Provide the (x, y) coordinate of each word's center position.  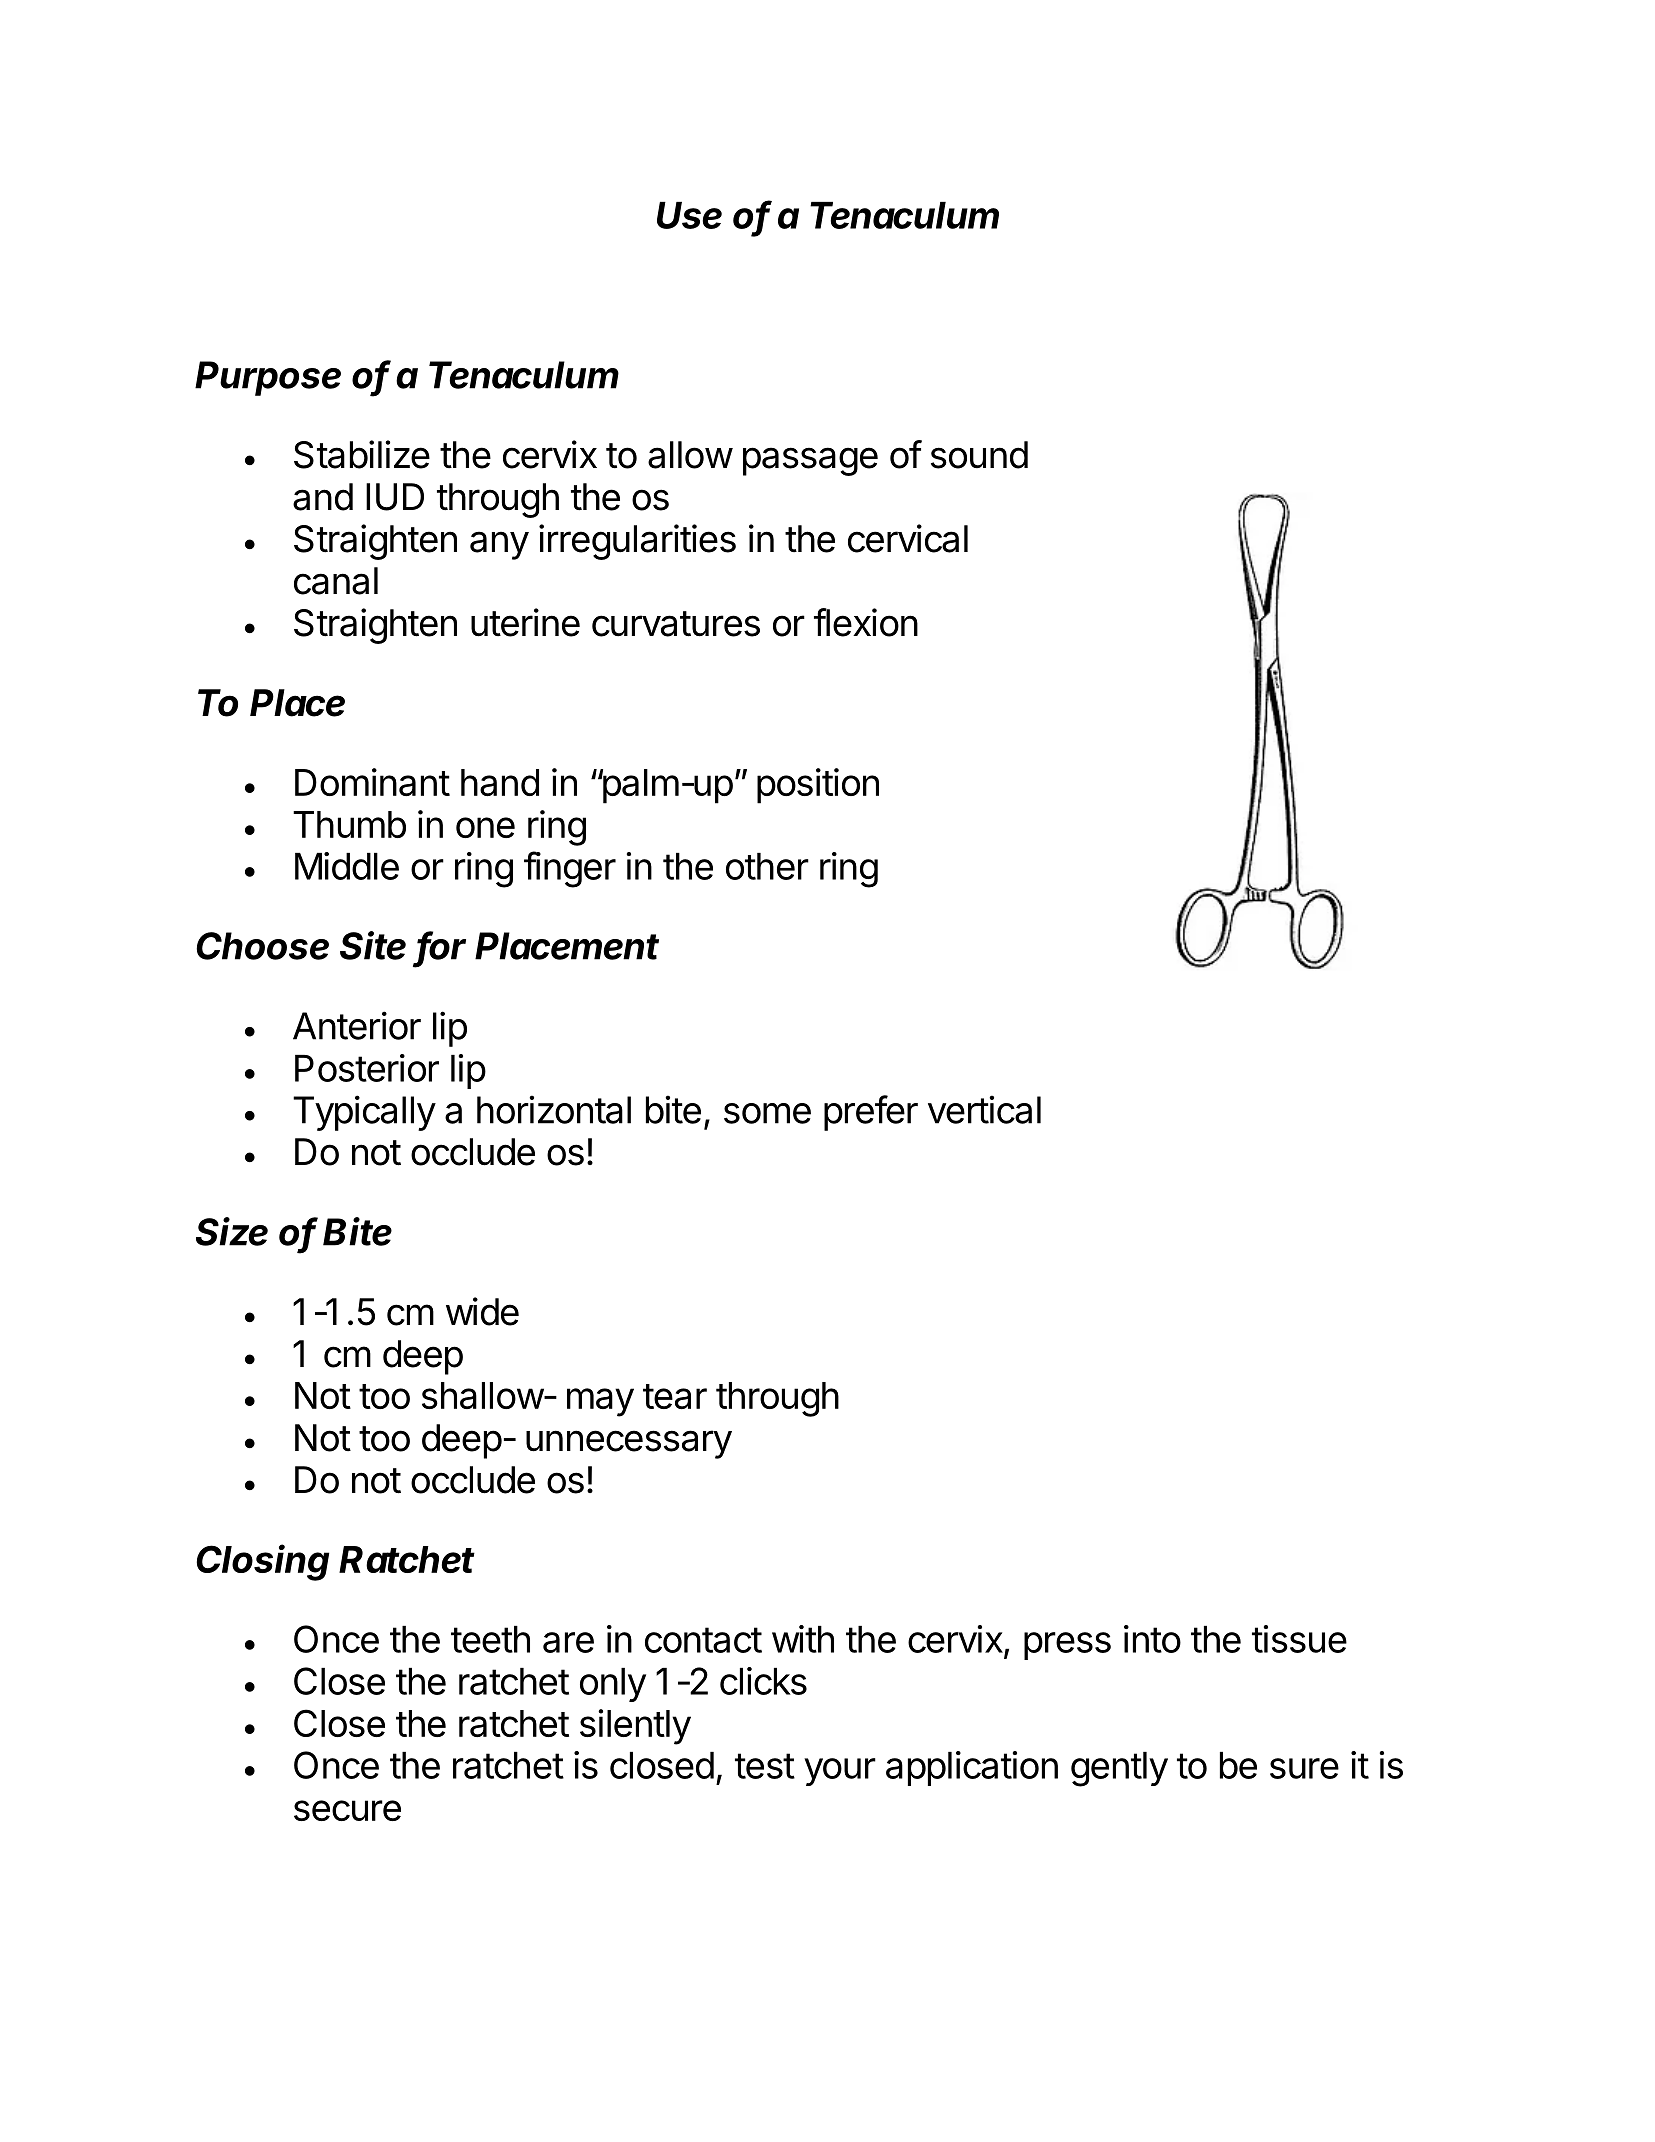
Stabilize (362, 454)
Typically (364, 1113)
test (765, 1766)
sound (979, 455)
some (767, 1113)
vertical (984, 1109)
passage (810, 461)
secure (347, 1810)
